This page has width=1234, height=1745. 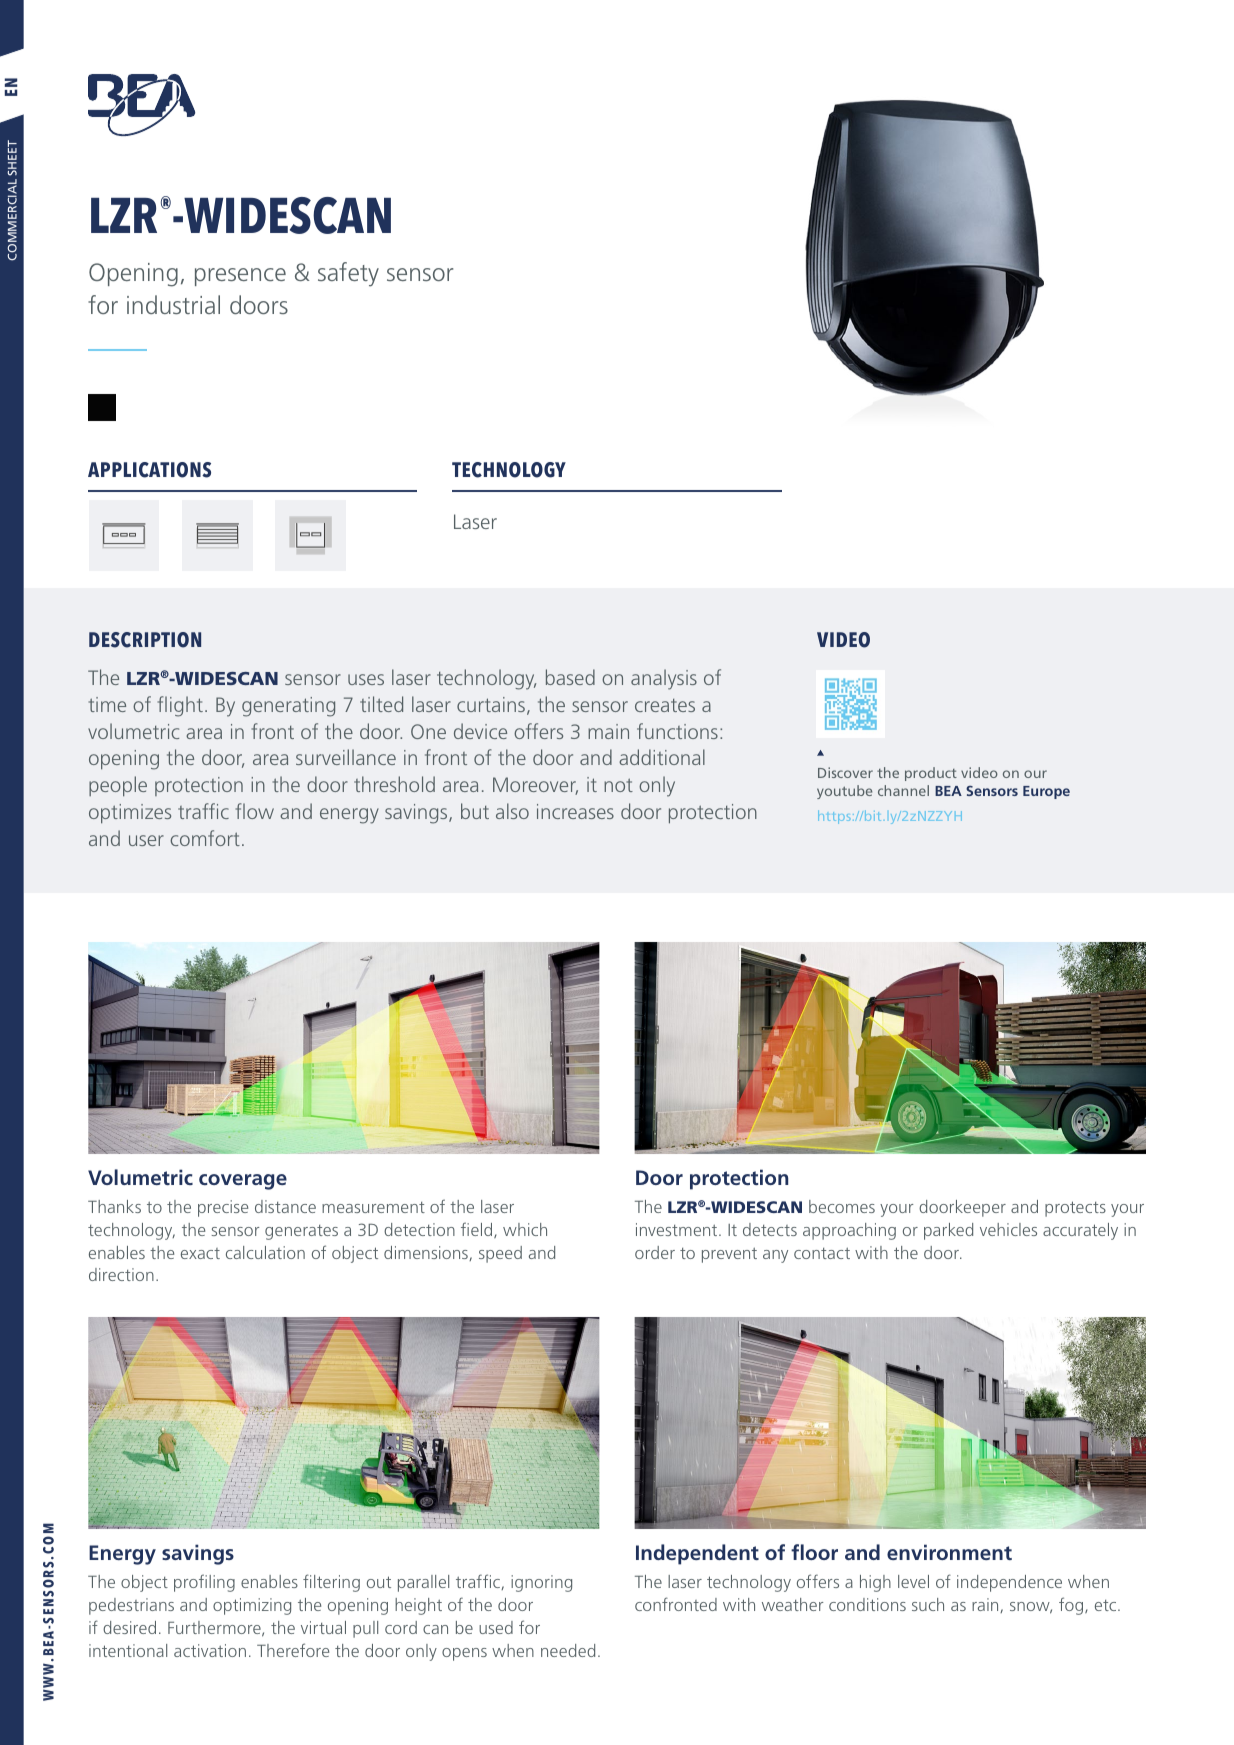 I want to click on DESCRIPTION, so click(x=145, y=640).
